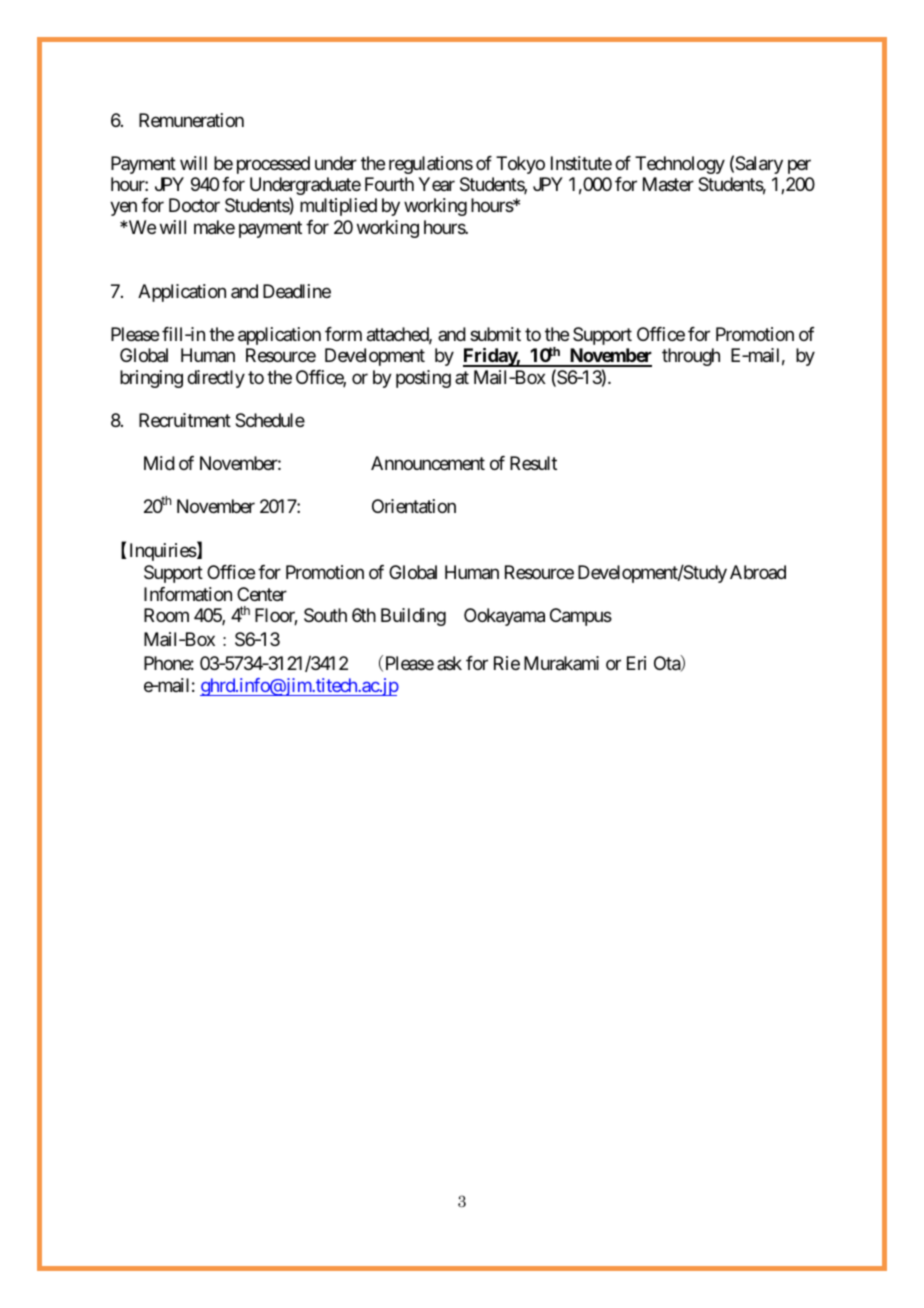  What do you see at coordinates (191, 120) in the screenshot?
I see `Remuneration` at bounding box center [191, 120].
